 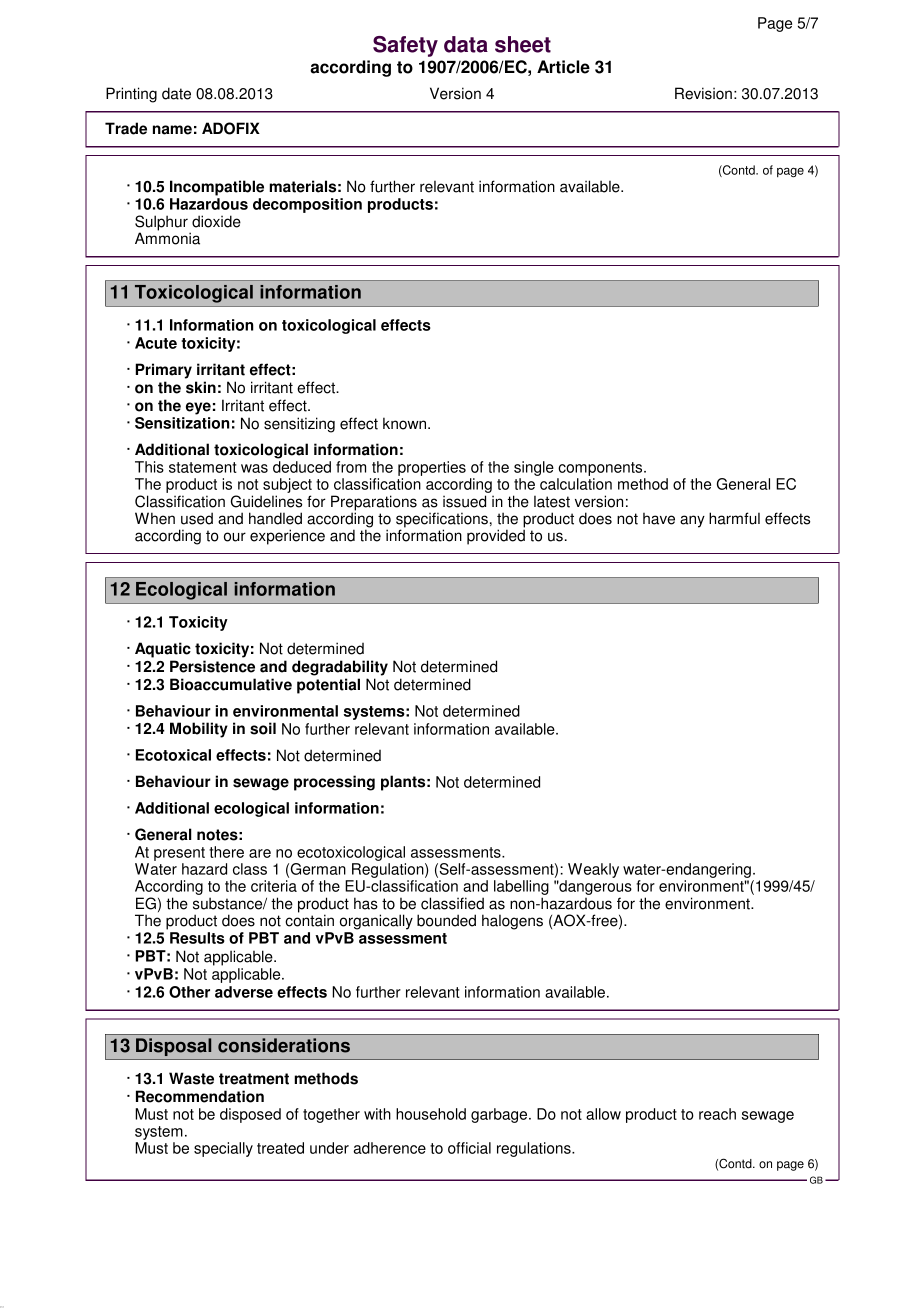 What do you see at coordinates (199, 730) in the screenshot?
I see `Mobility` at bounding box center [199, 730].
